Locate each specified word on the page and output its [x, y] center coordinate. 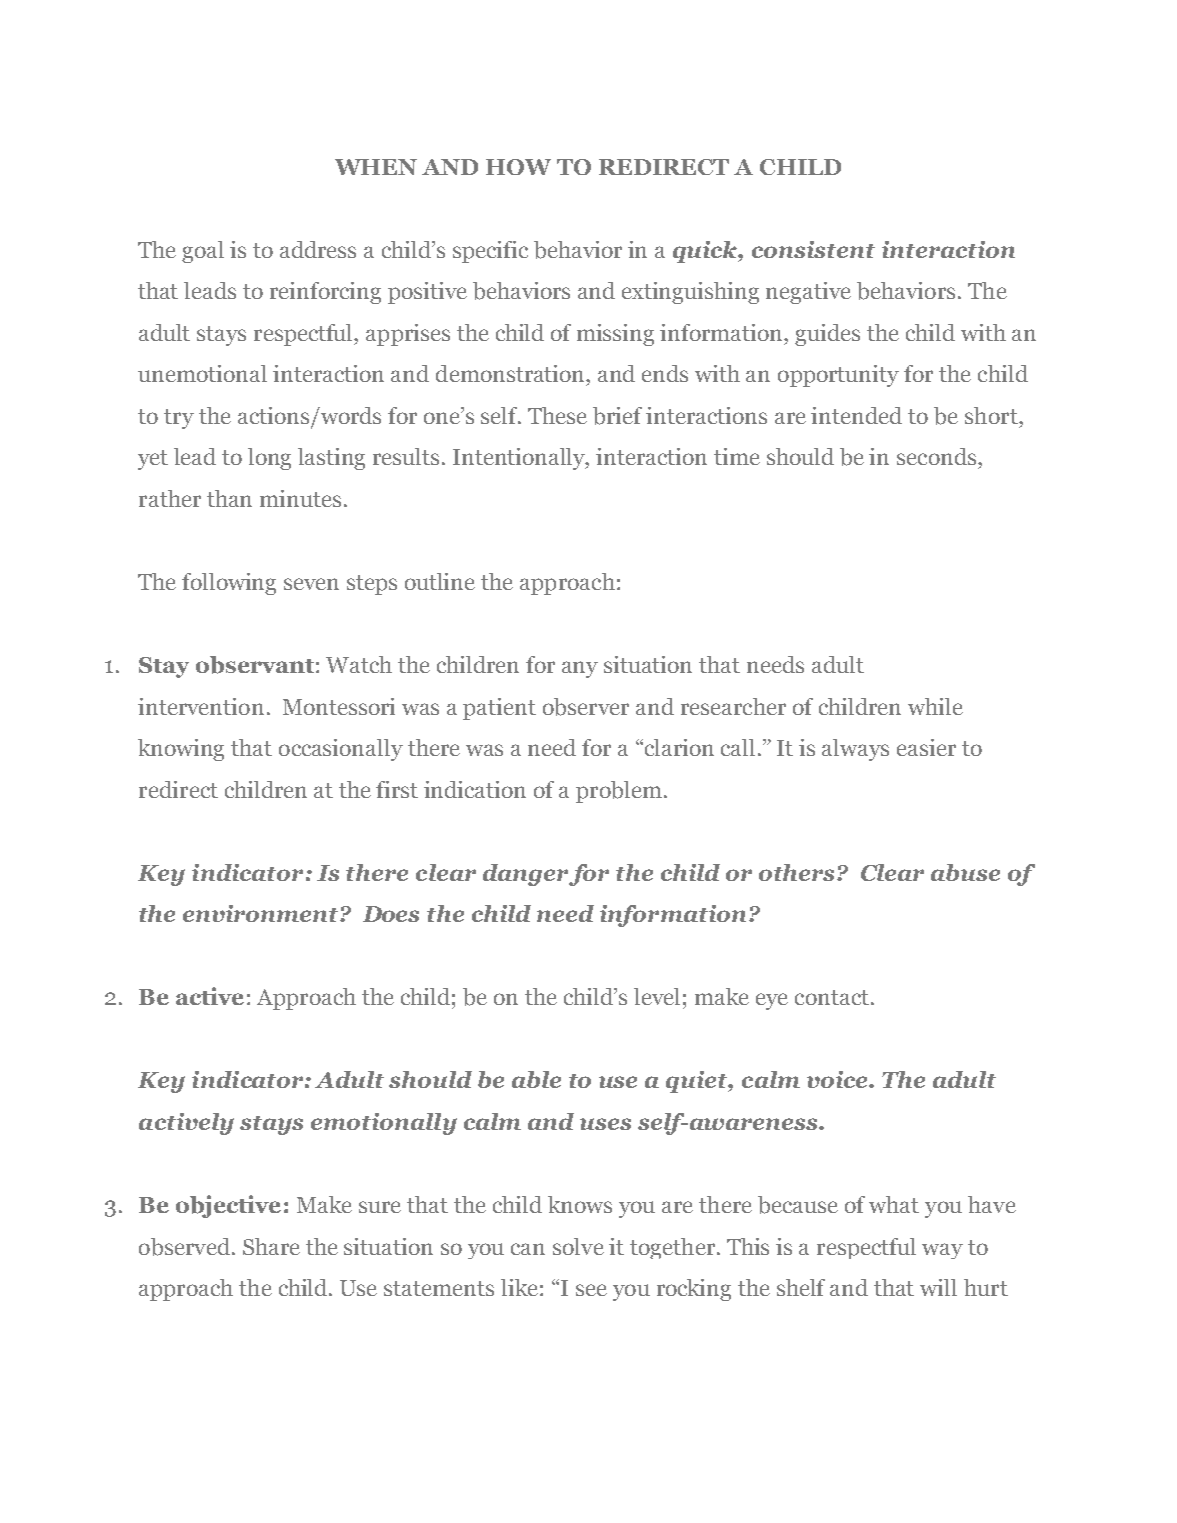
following [229, 584]
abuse [965, 872]
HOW [518, 167]
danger [526, 875]
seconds [938, 456]
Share [271, 1246]
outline [440, 581]
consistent [813, 249]
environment [262, 913]
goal [203, 252]
